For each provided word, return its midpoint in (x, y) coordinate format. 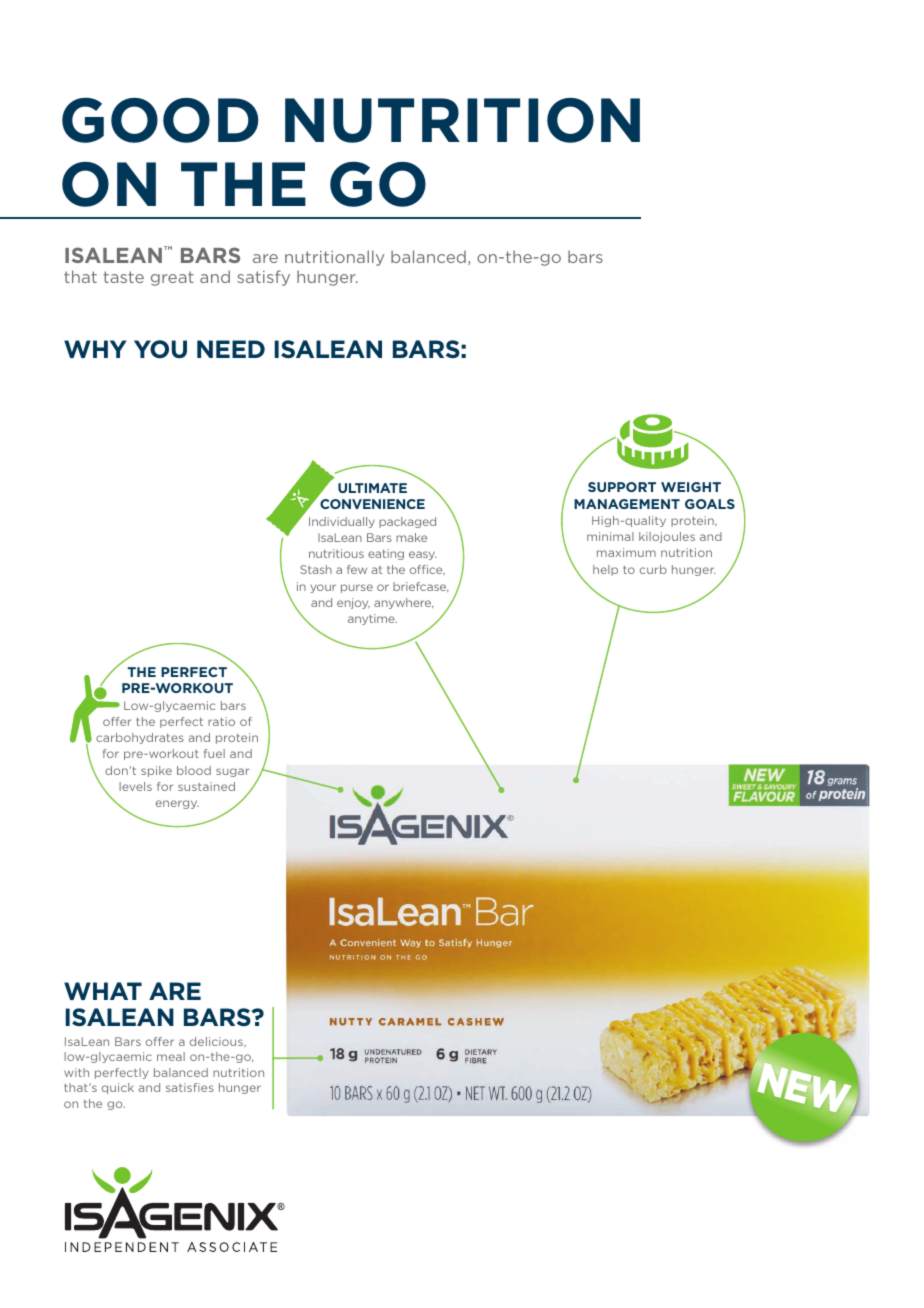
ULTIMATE (372, 488)
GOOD (160, 120)
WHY (95, 349)
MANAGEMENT (627, 504)
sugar (232, 772)
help (605, 570)
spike (156, 771)
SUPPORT (622, 487)
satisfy (263, 278)
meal (171, 1056)
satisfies (190, 1087)
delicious (217, 1041)
